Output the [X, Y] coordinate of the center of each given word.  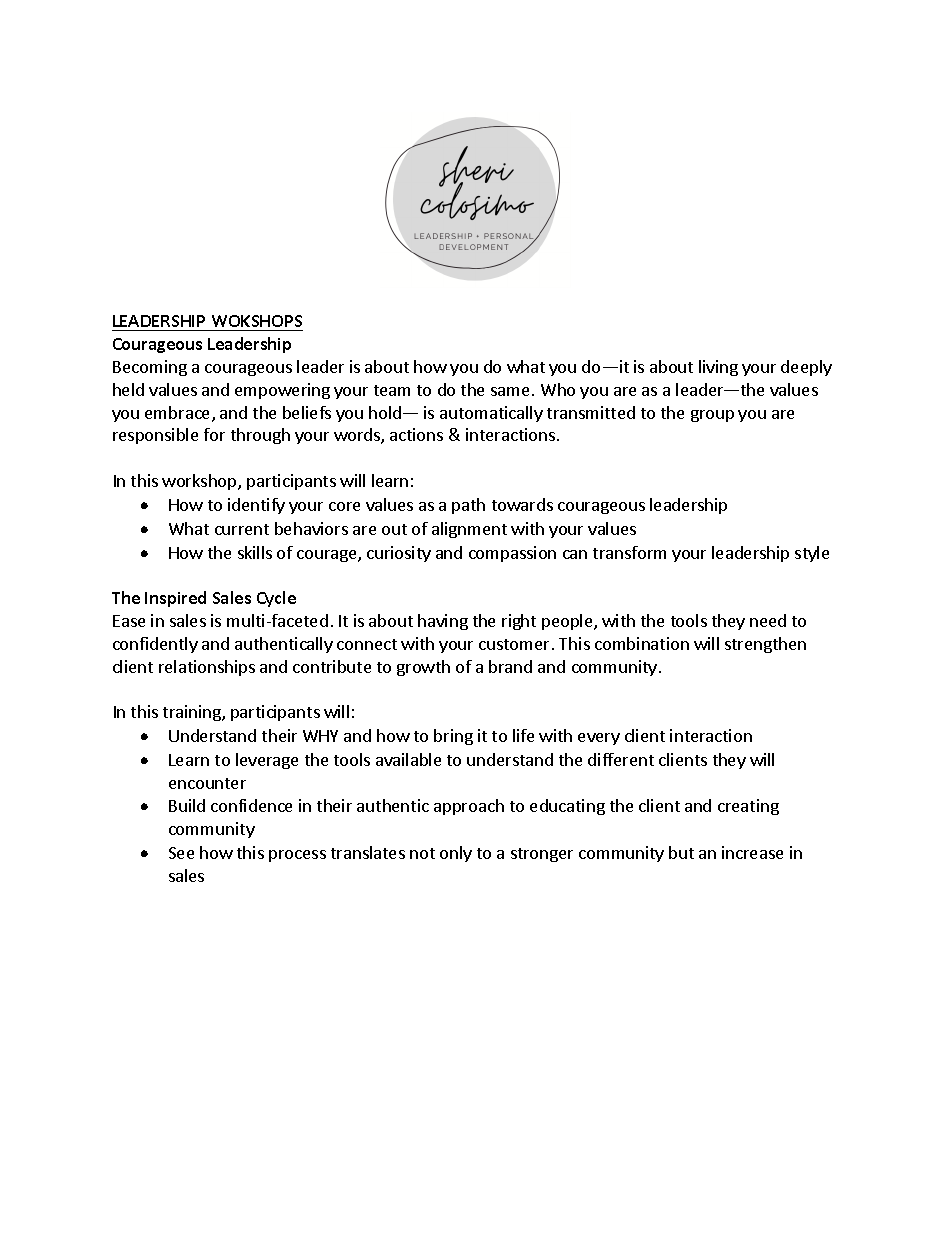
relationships [207, 668]
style [812, 554]
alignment [469, 530]
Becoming [150, 368]
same [510, 391]
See [181, 853]
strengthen [765, 645]
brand [510, 666]
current [242, 529]
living [718, 368]
